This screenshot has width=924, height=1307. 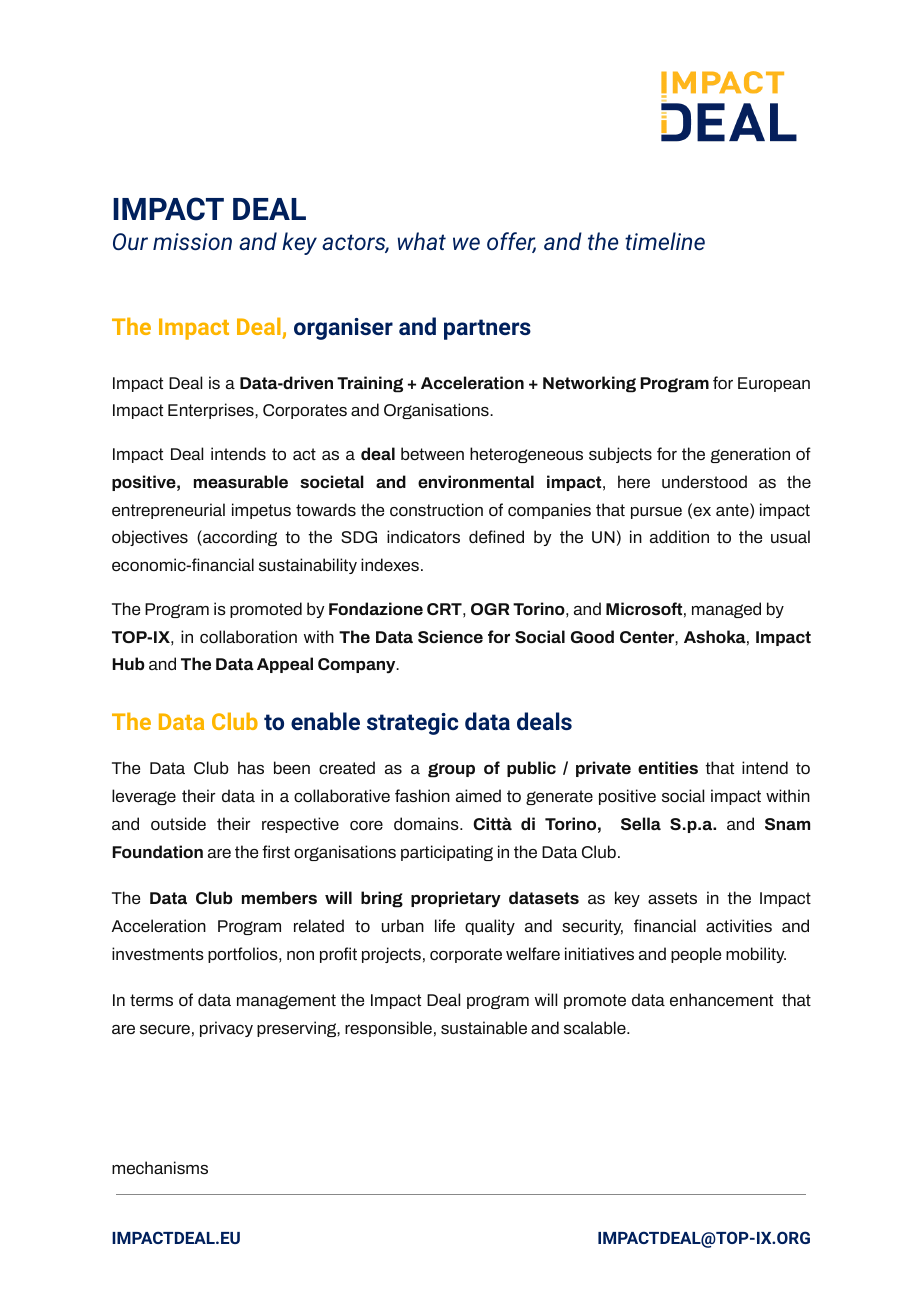 What do you see at coordinates (192, 241) in the screenshot?
I see `mission` at bounding box center [192, 241].
